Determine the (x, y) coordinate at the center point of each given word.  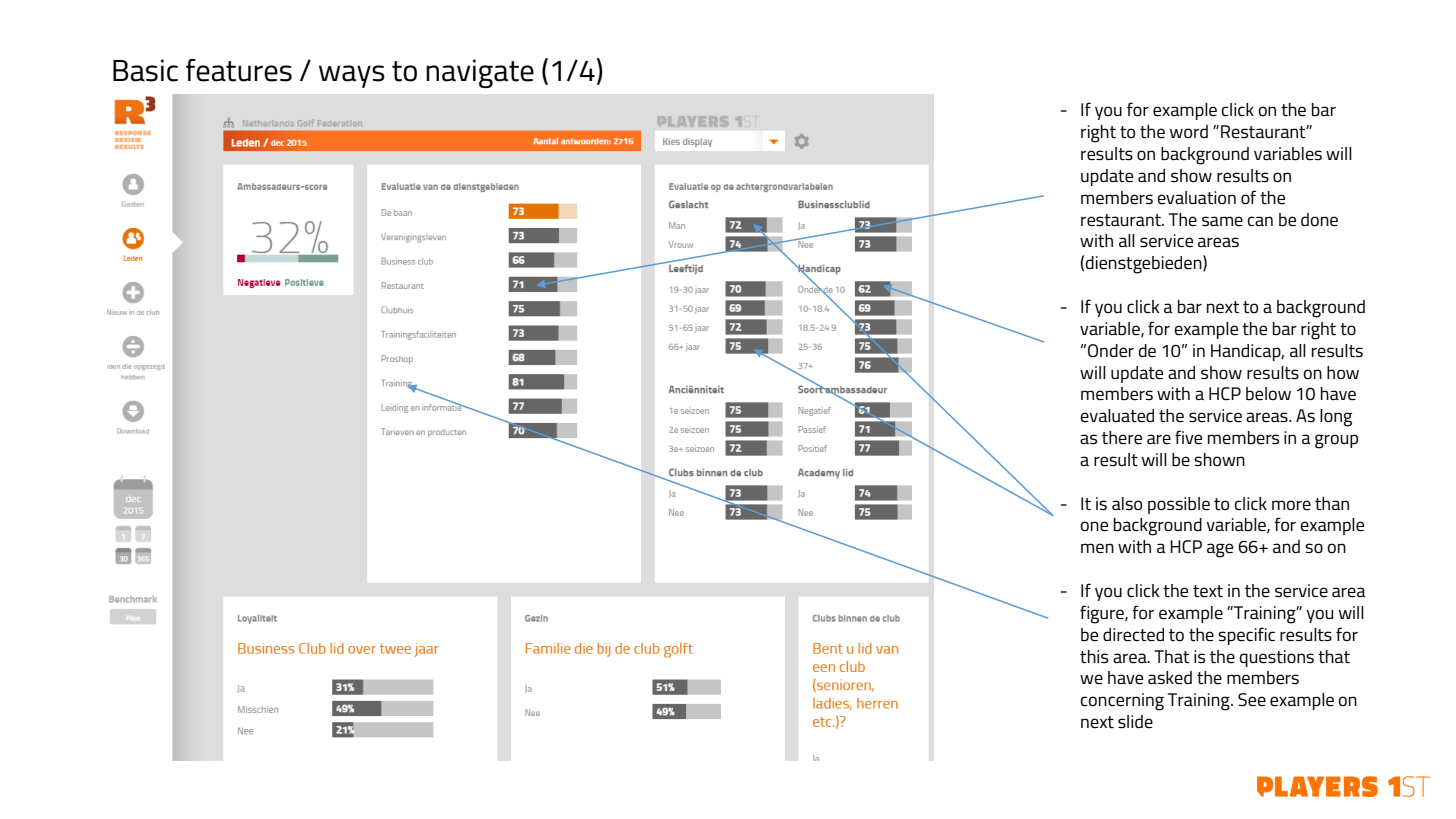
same (1222, 221)
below (1268, 394)
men (1097, 548)
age (1220, 550)
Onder (1111, 351)
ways (352, 76)
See (1252, 700)
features (239, 70)
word (1189, 131)
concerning (1122, 702)
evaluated (1117, 416)
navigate (480, 73)
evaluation (1196, 198)
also (1127, 503)
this (1094, 657)
